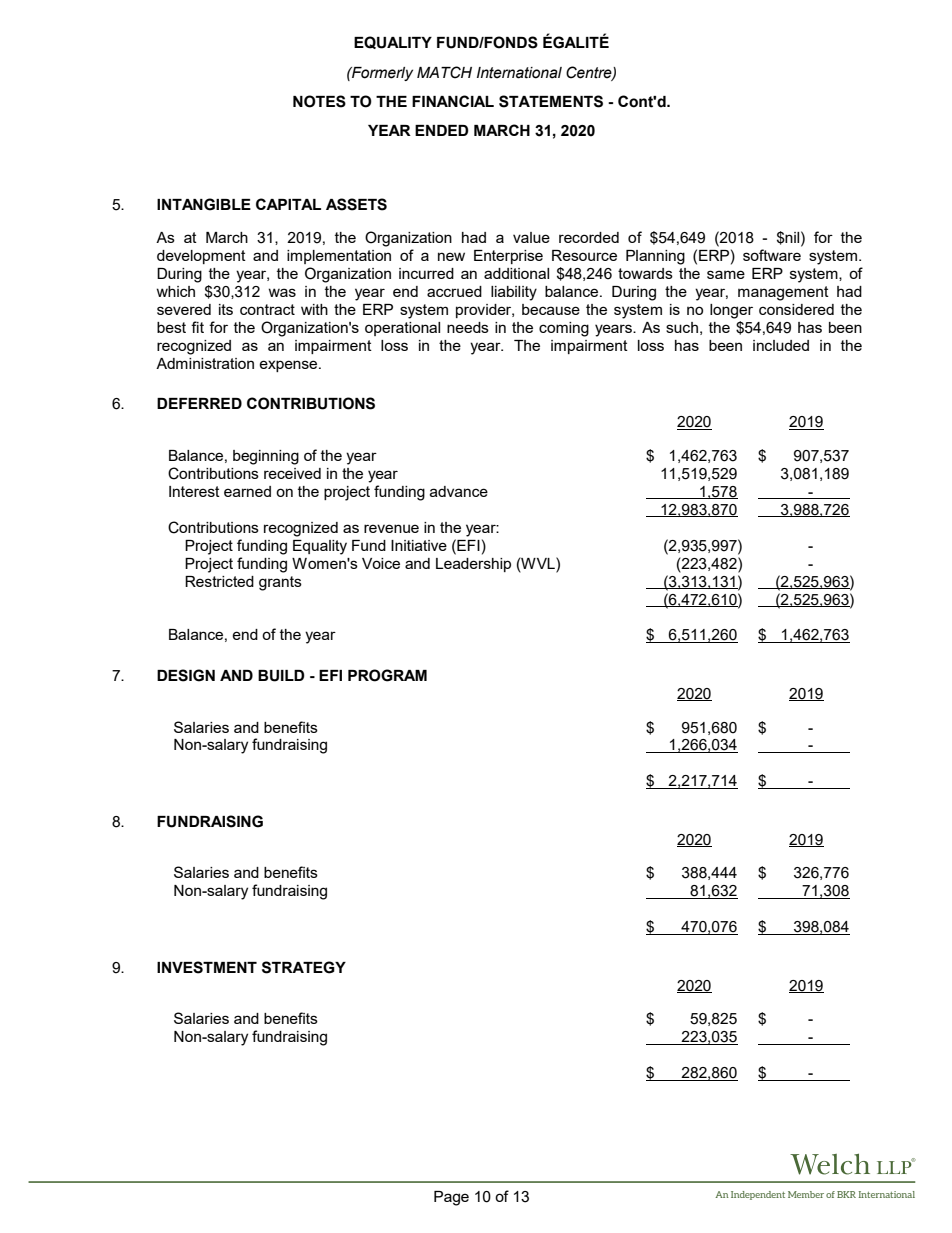 The image size is (952, 1233). Describe the element at coordinates (319, 101) in the screenshot. I see `NOTES` at that location.
